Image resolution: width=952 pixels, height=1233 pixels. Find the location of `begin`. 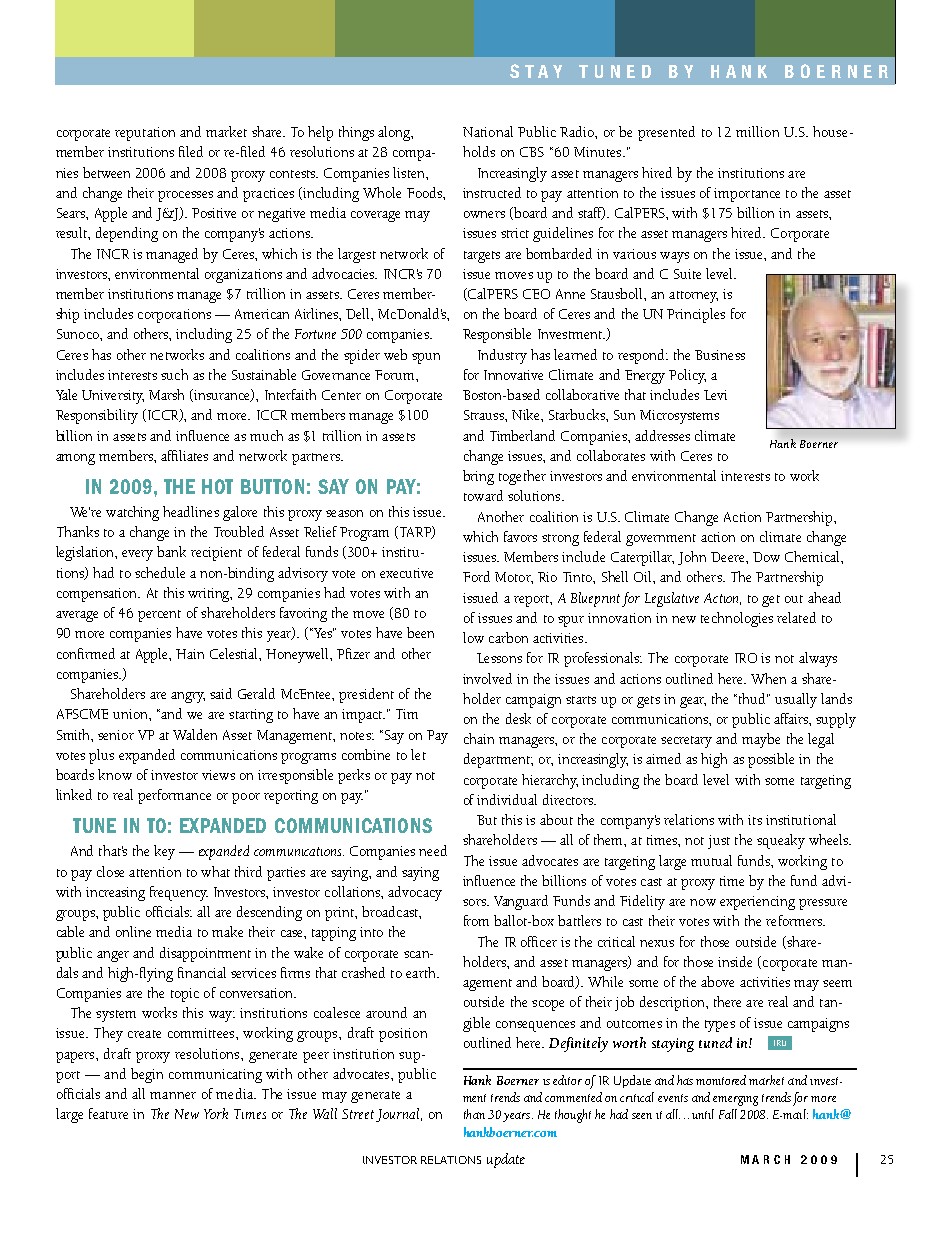

begin is located at coordinates (147, 1075).
